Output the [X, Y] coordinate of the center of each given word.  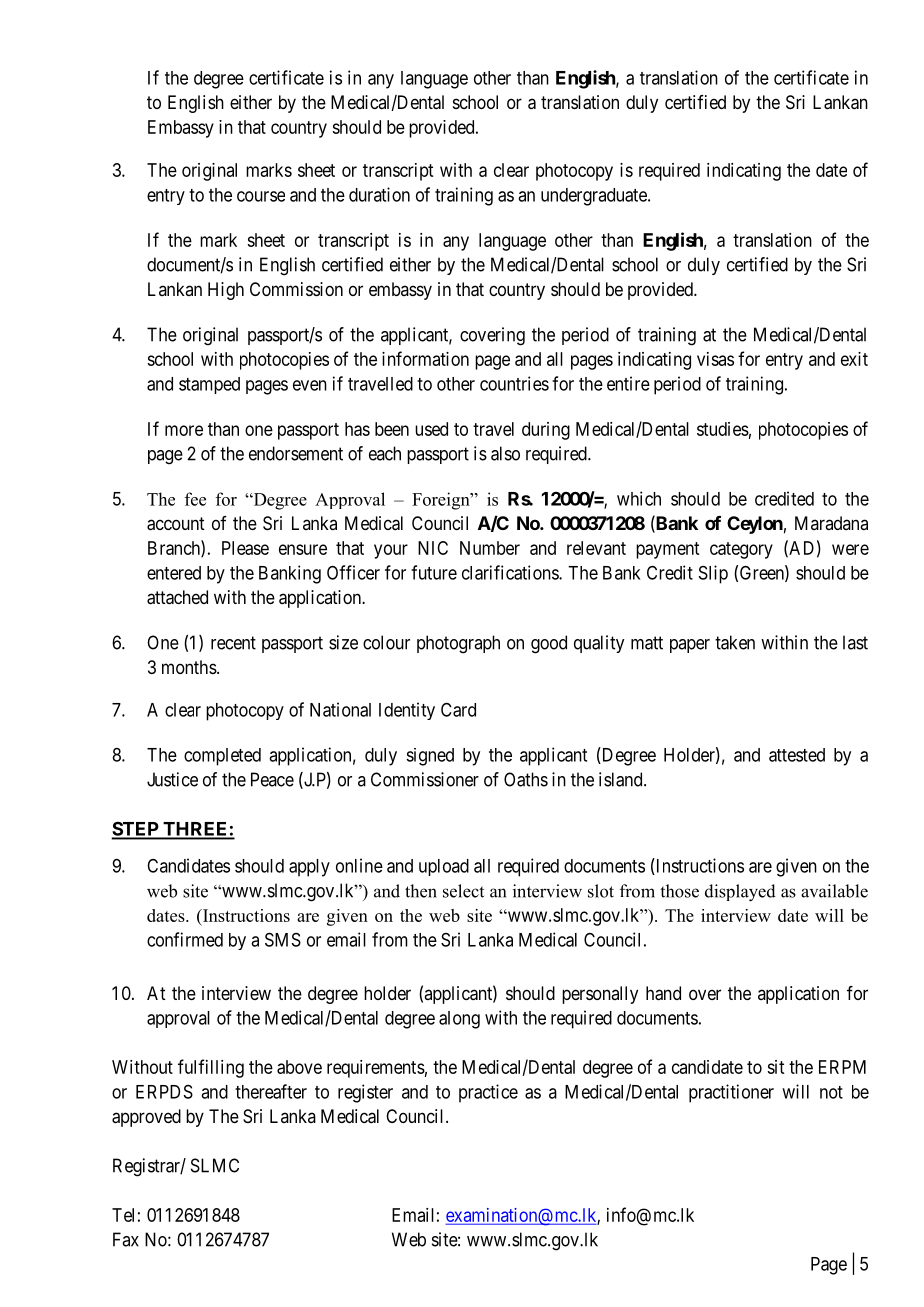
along [459, 1020]
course [261, 196]
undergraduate [595, 197]
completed [222, 757]
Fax [126, 1239]
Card [458, 709]
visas [715, 359]
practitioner [731, 1093]
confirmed [185, 939]
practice [488, 1093]
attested [797, 755]
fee [195, 499]
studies [723, 429]
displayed [740, 893]
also [505, 453]
